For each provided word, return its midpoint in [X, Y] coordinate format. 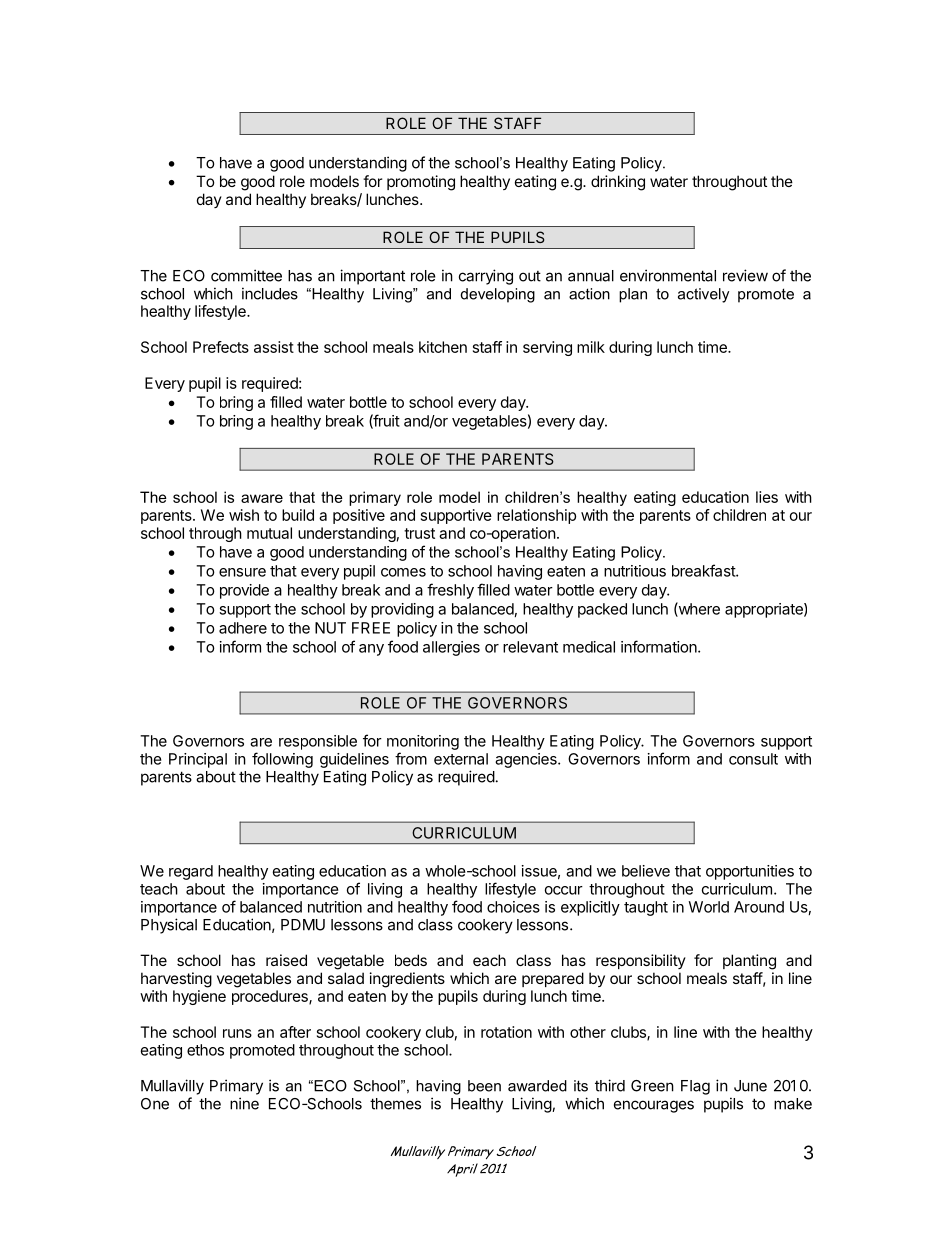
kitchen [443, 347]
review [745, 275]
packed [602, 610]
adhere [243, 628]
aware [262, 498]
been [484, 1086]
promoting [421, 183]
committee [246, 275]
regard [191, 872]
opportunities [750, 872]
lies [767, 497]
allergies [451, 648]
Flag [695, 1087]
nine [244, 1103]
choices [513, 907]
